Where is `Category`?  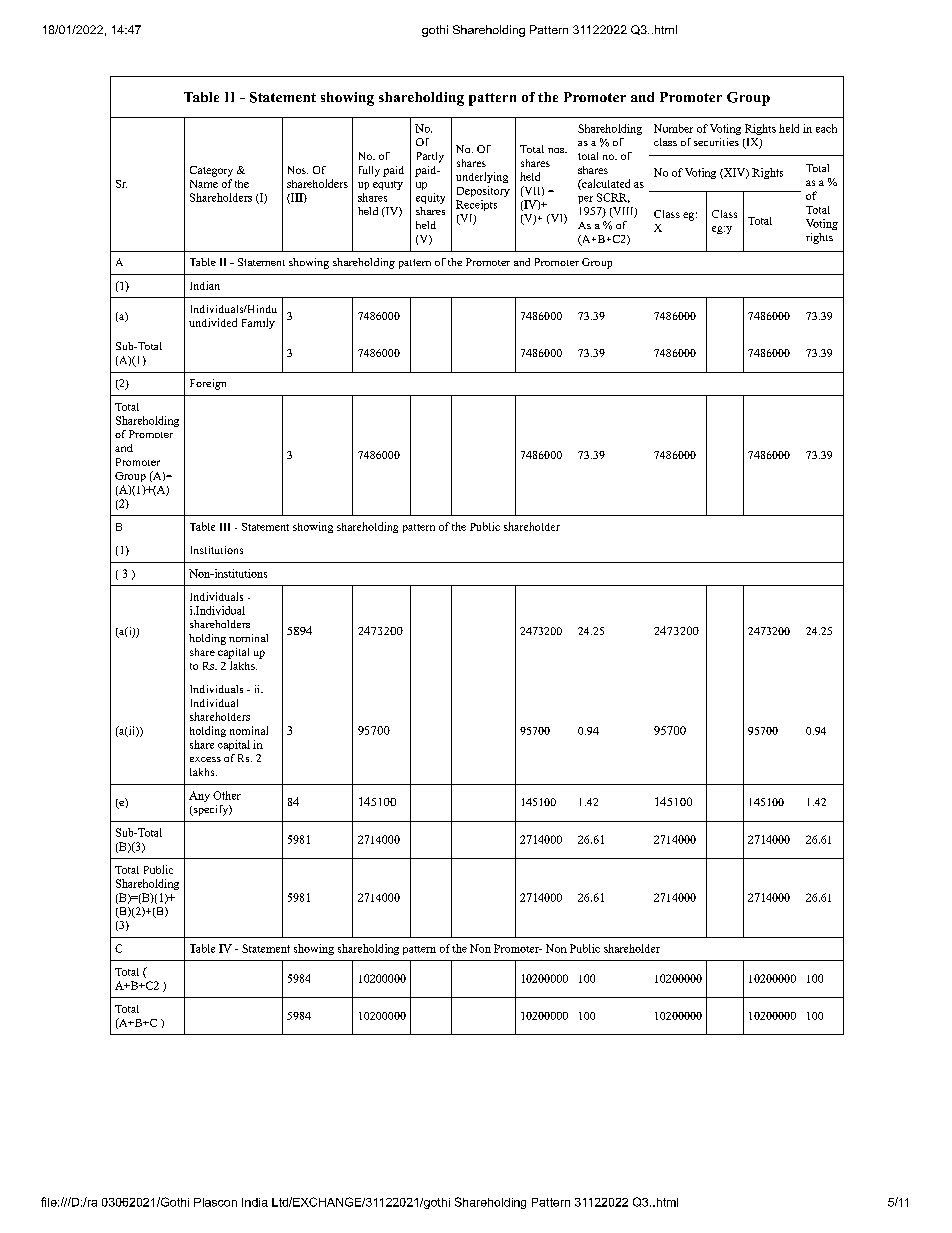
Category is located at coordinates (211, 171).
